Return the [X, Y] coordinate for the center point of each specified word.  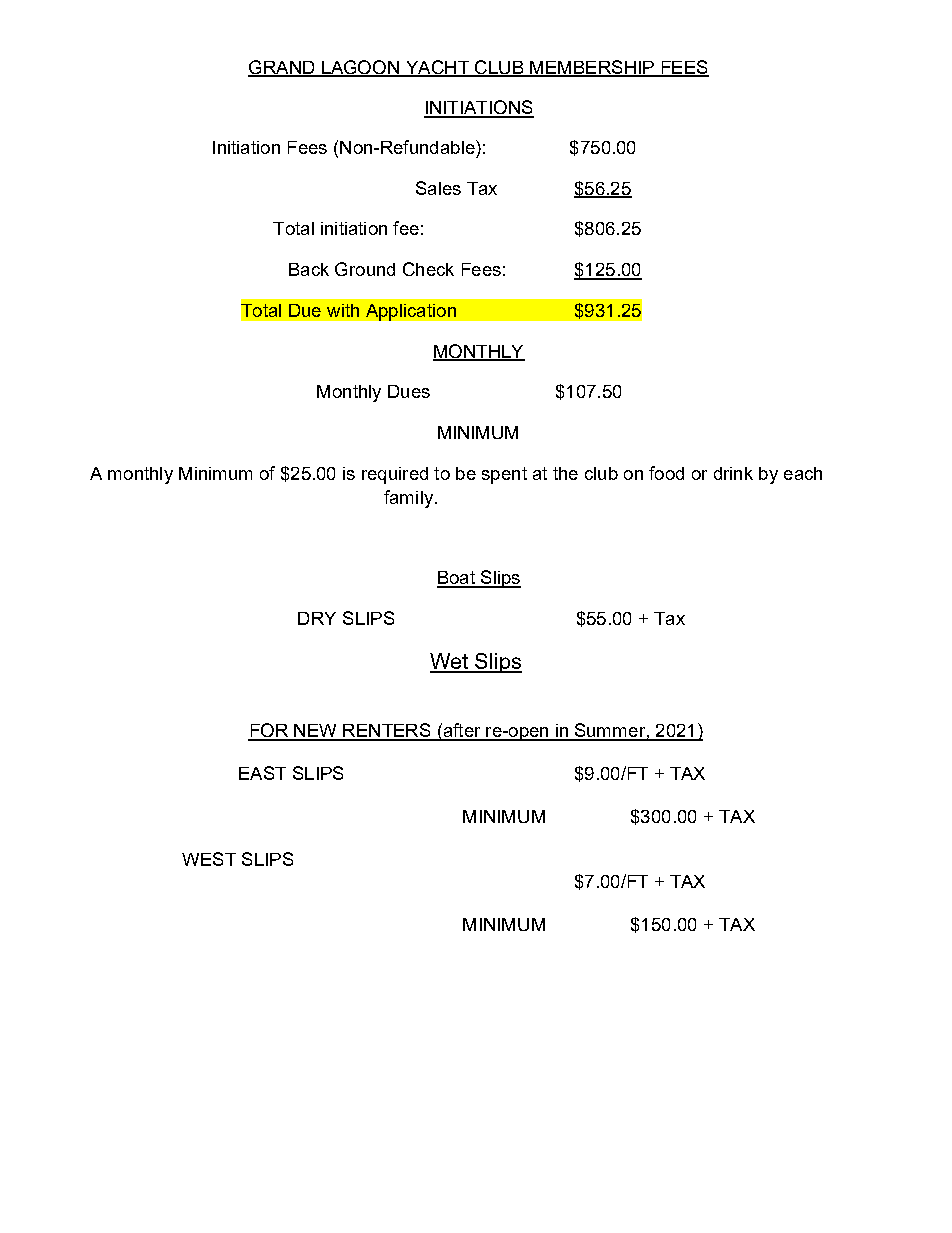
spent [504, 475]
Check [428, 269]
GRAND [282, 68]
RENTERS [387, 731]
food [666, 473]
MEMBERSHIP [592, 68]
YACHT [437, 68]
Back [309, 269]
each [803, 473]
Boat [457, 579]
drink [733, 473]
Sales [438, 188]
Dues [409, 391]
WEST [209, 859]
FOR [269, 731]
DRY [317, 618]
